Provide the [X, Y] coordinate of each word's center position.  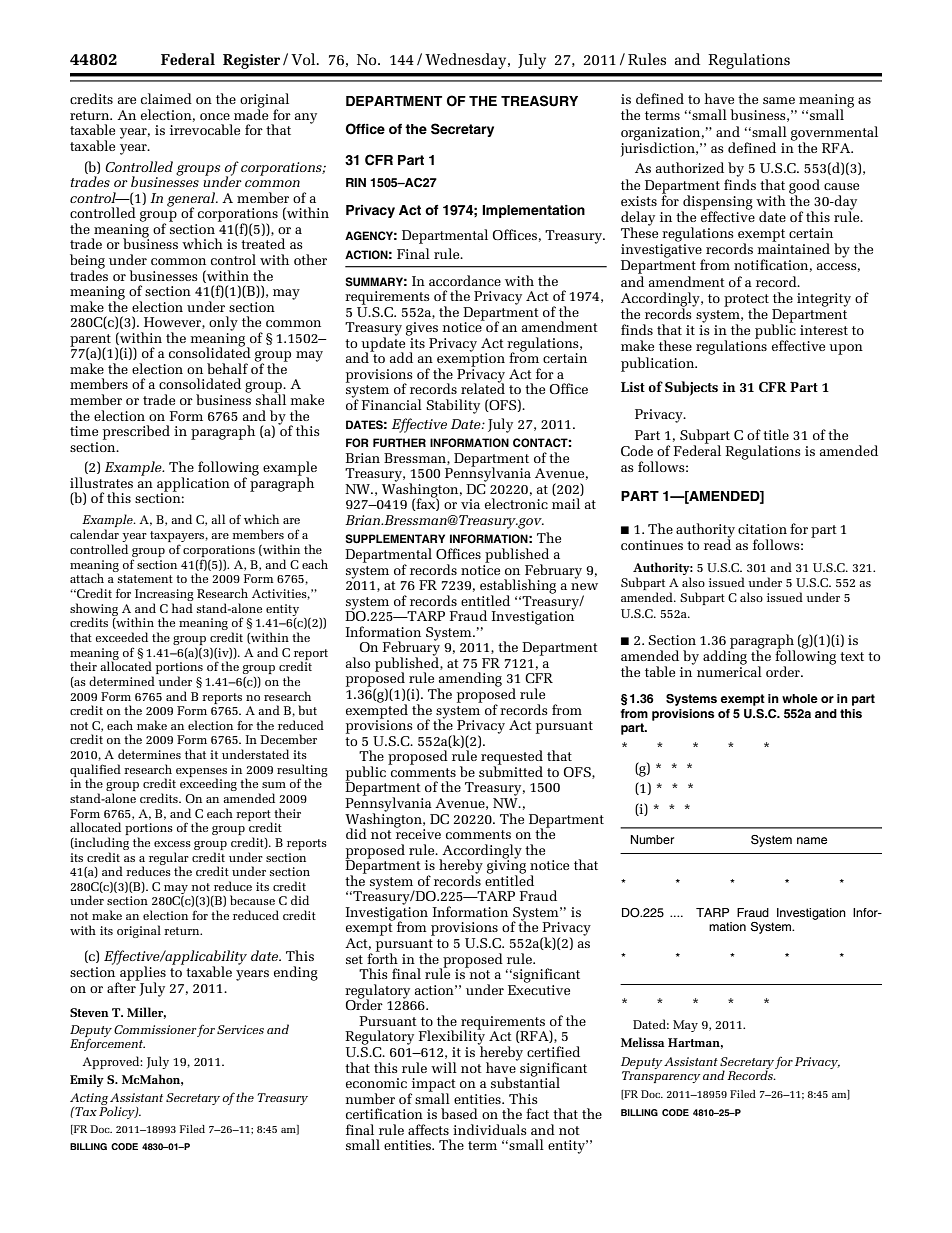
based [459, 1113]
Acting [89, 1099]
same [779, 100]
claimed [166, 98]
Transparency [661, 1077]
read [717, 544]
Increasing [164, 596]
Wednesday [467, 61]
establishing [518, 587]
